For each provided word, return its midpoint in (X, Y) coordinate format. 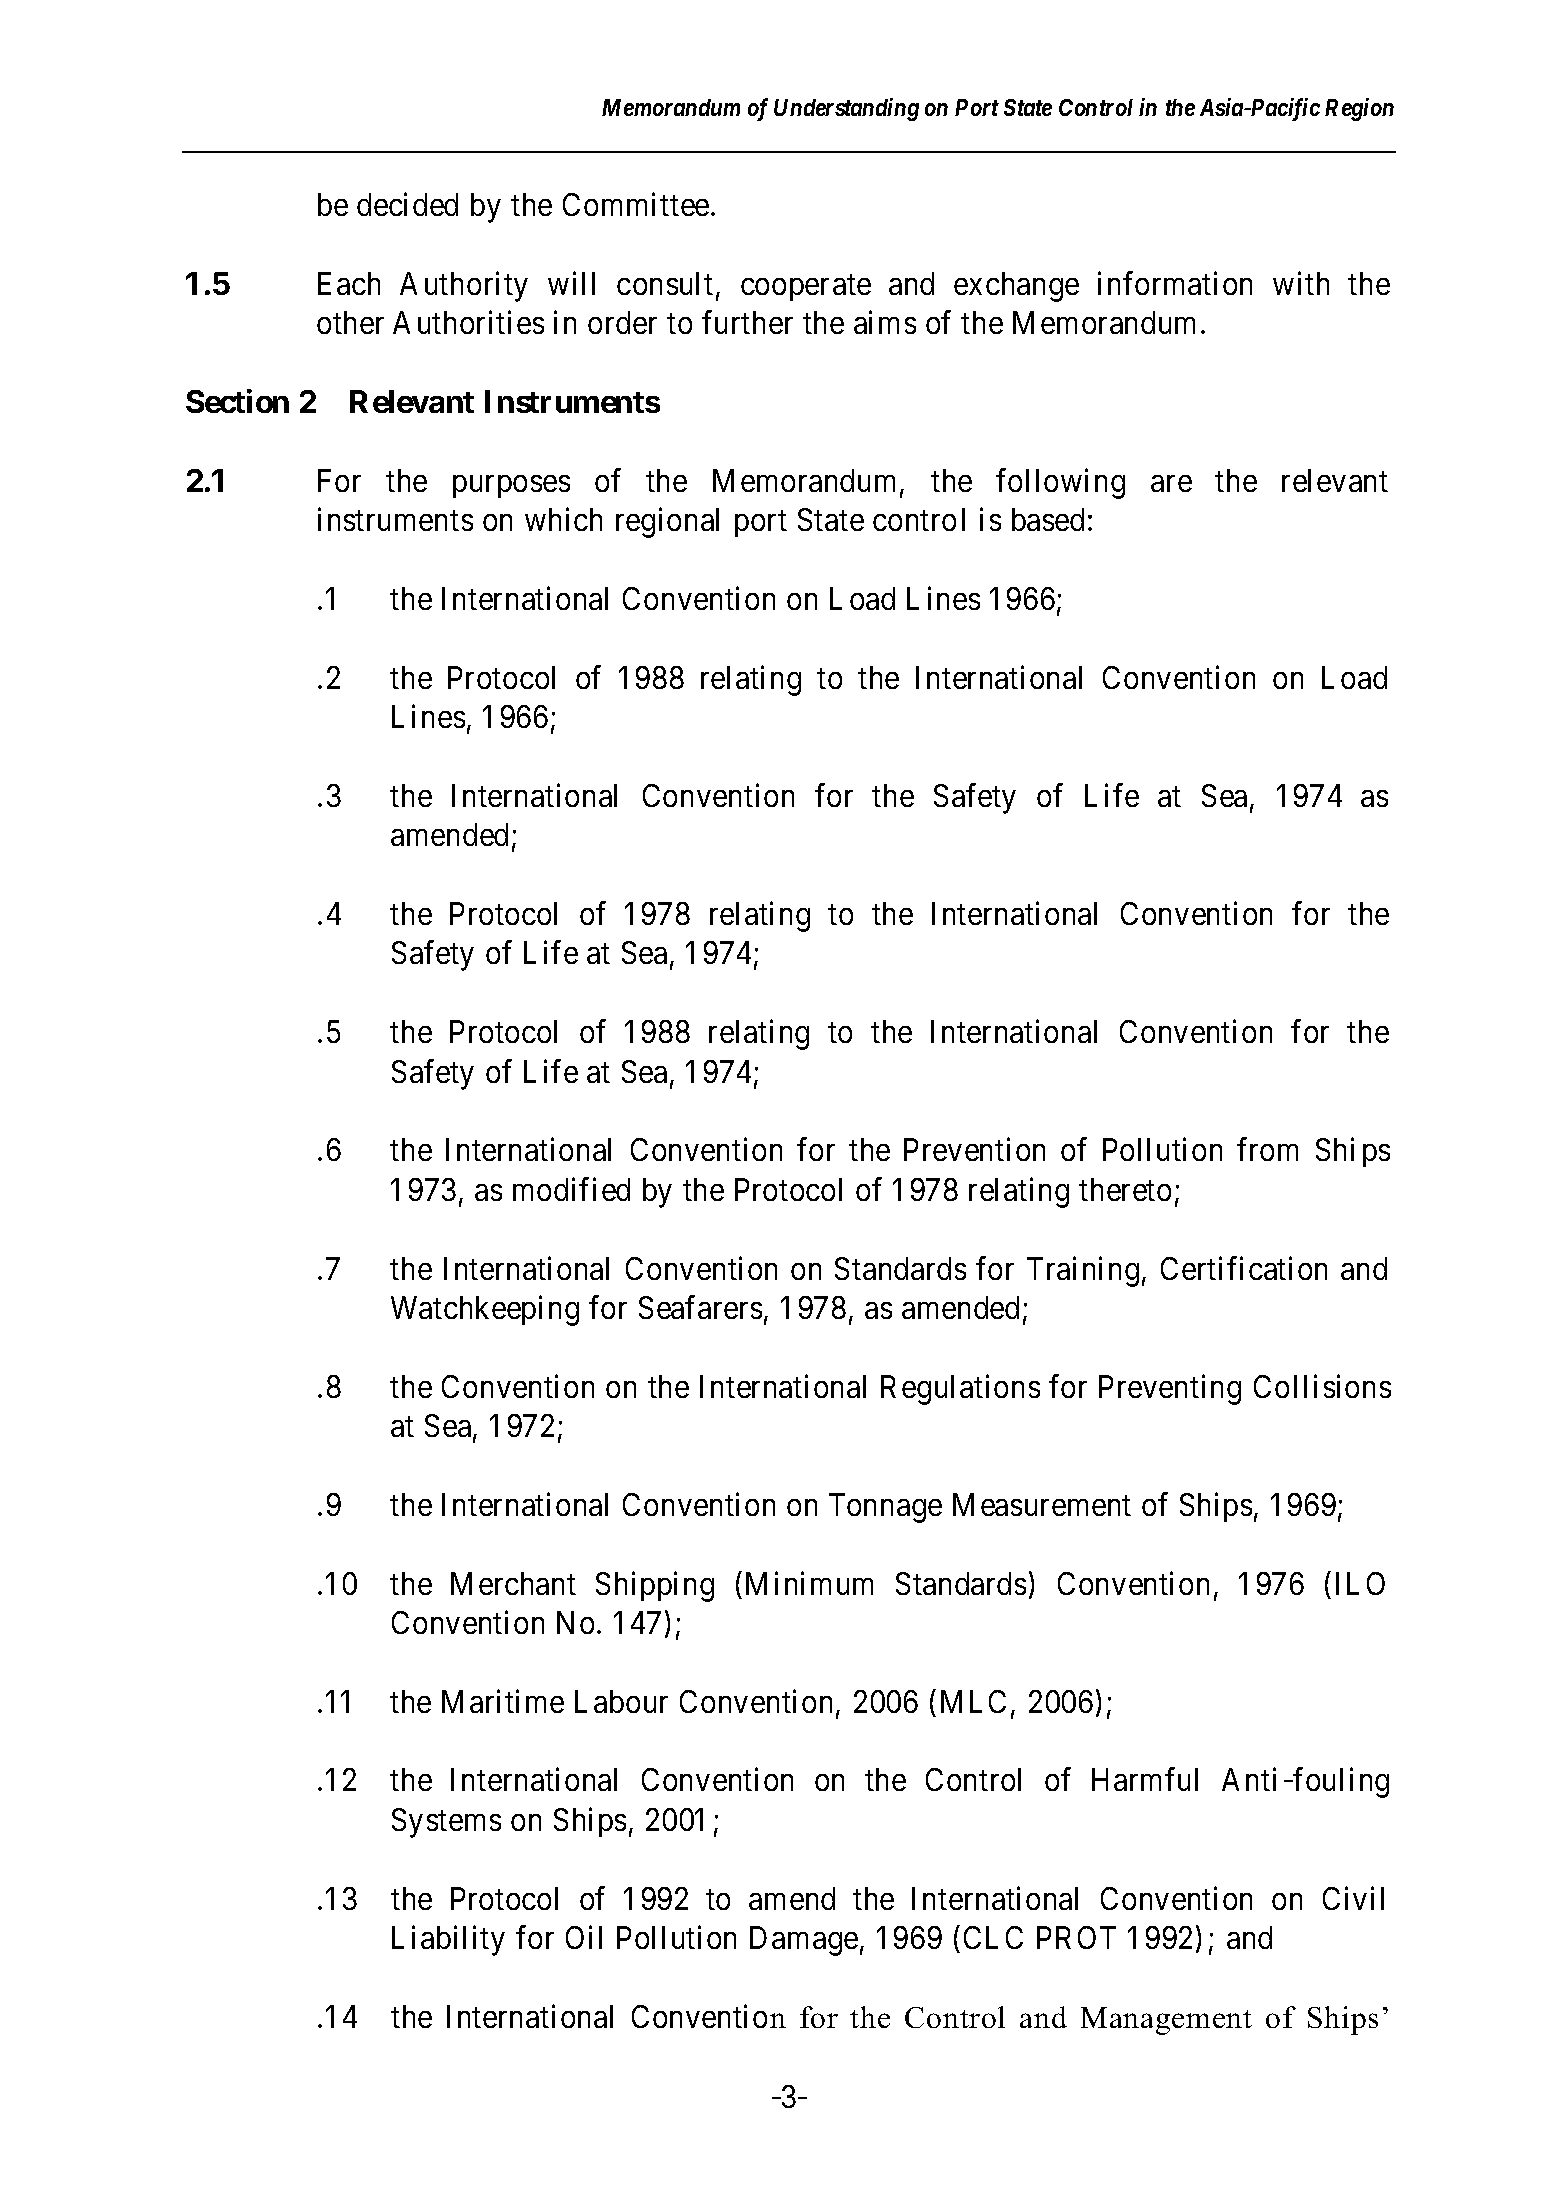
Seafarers (700, 1307)
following (1060, 483)
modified (571, 1189)
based (1048, 519)
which (563, 519)
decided (407, 204)
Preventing (1170, 1389)
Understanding (846, 109)
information (1175, 283)
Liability (448, 1940)
